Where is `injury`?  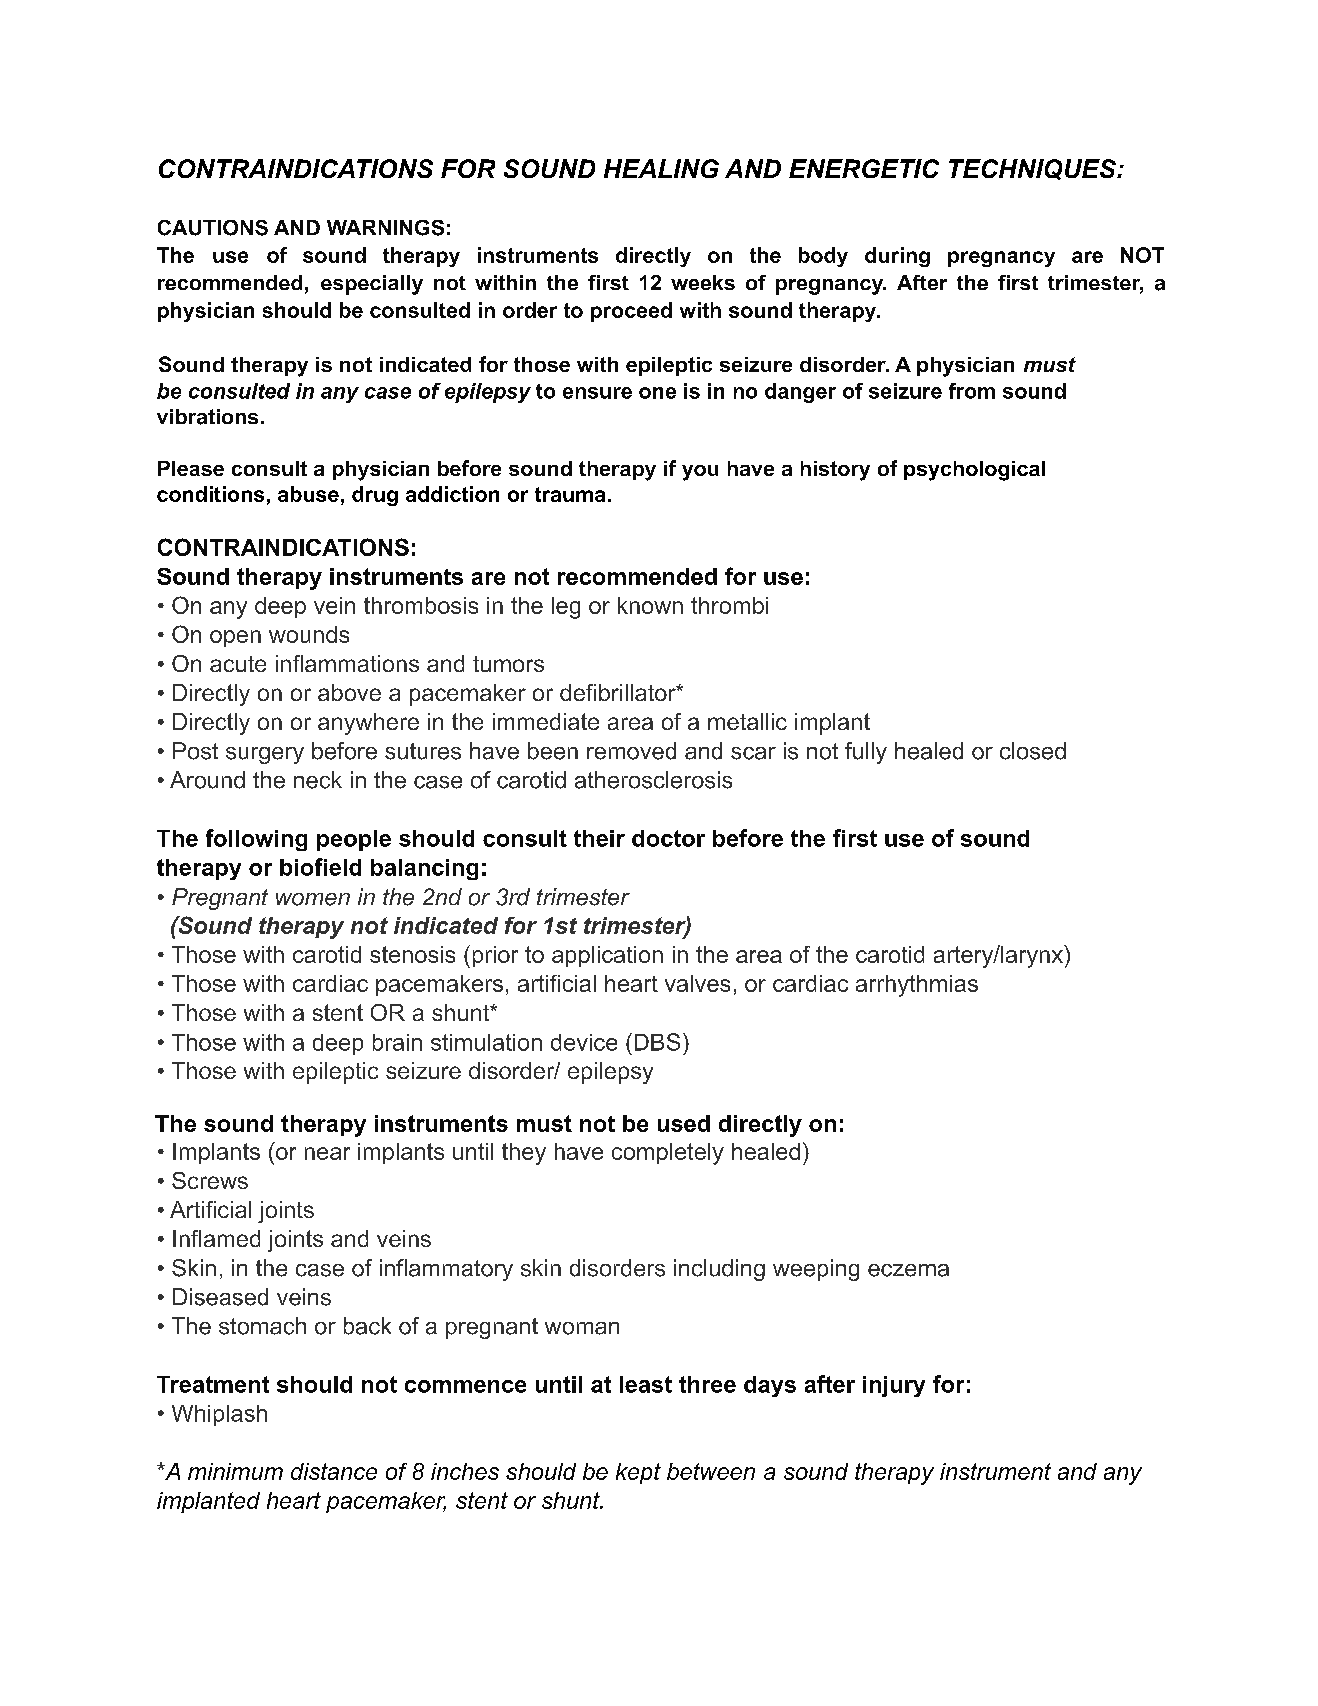 injury is located at coordinates (894, 1386).
